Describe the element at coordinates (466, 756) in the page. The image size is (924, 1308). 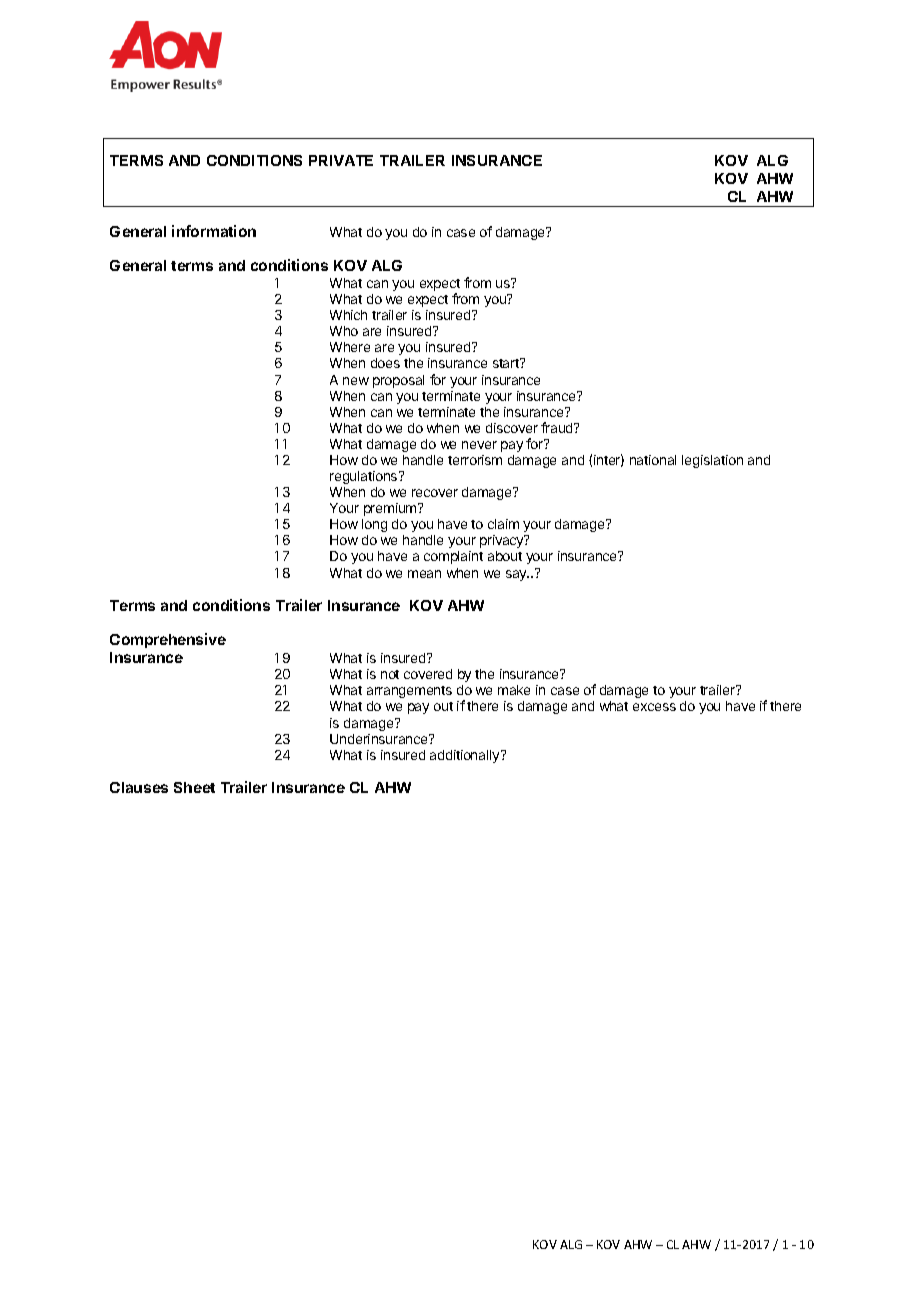
I see `additionally` at that location.
